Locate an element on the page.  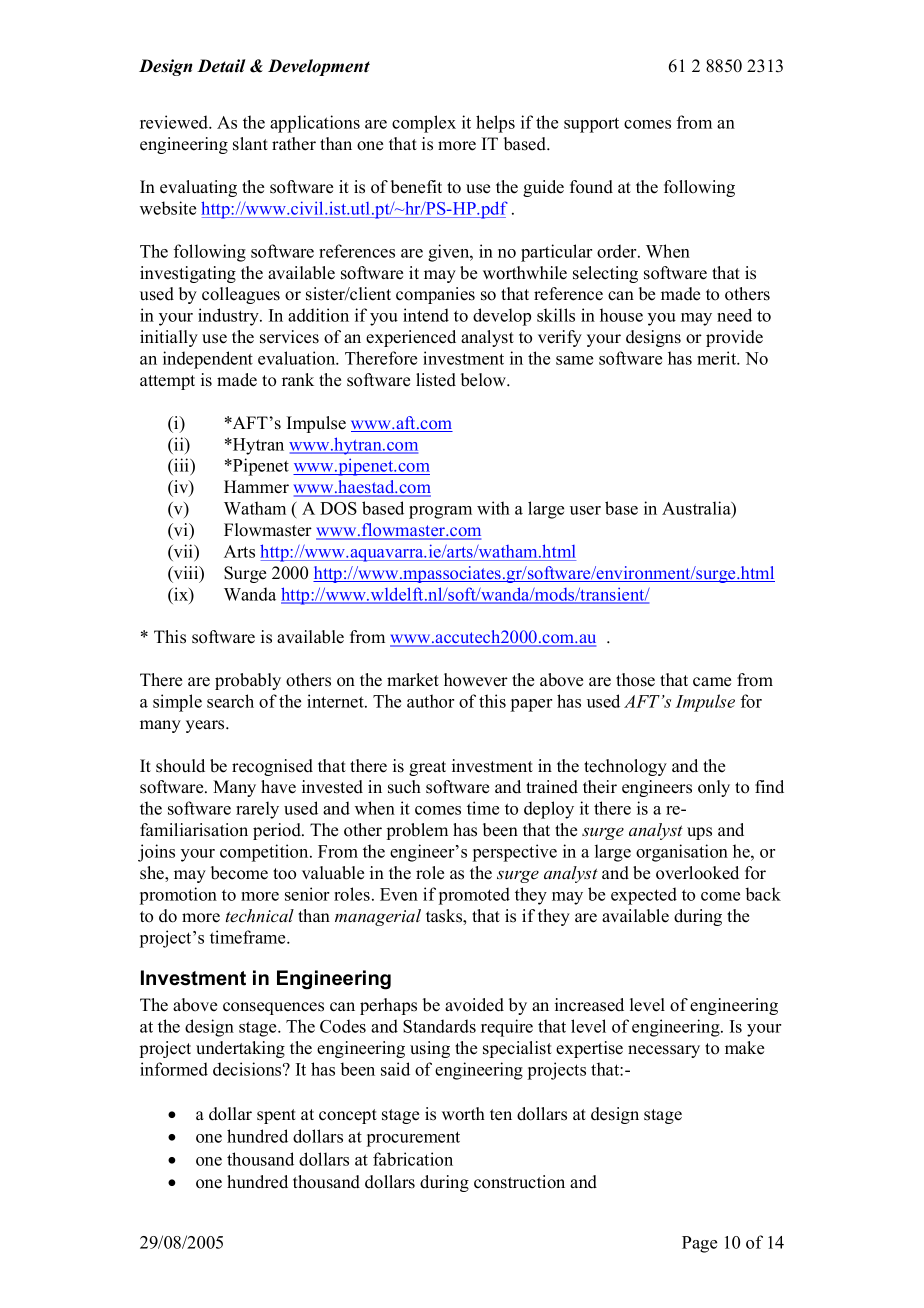
ups is located at coordinates (699, 833).
